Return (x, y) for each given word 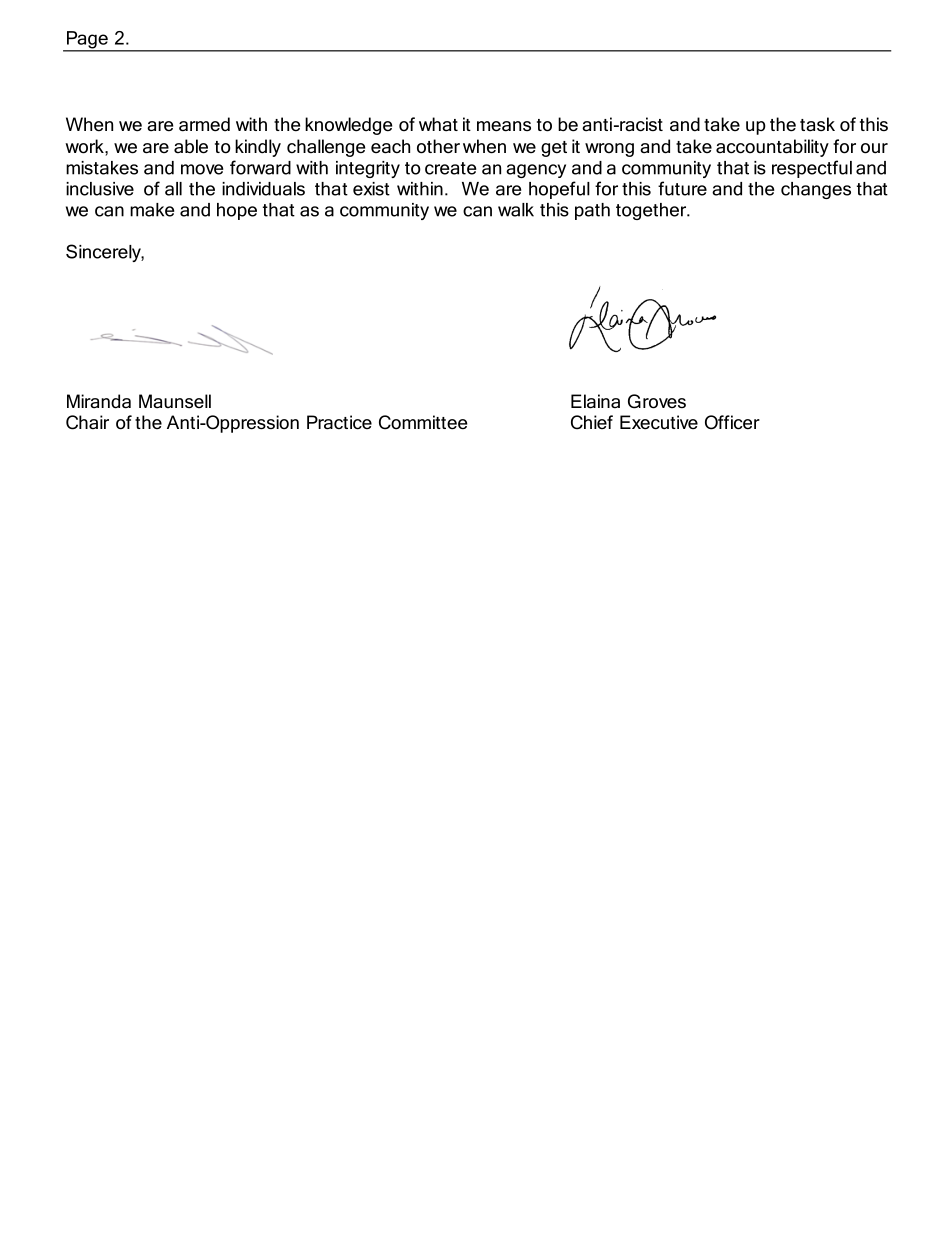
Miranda (99, 401)
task (817, 124)
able (191, 146)
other (438, 146)
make (152, 210)
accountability (772, 148)
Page (87, 41)
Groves (657, 401)
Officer (732, 422)
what (438, 124)
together (652, 211)
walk (516, 210)
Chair (87, 422)
